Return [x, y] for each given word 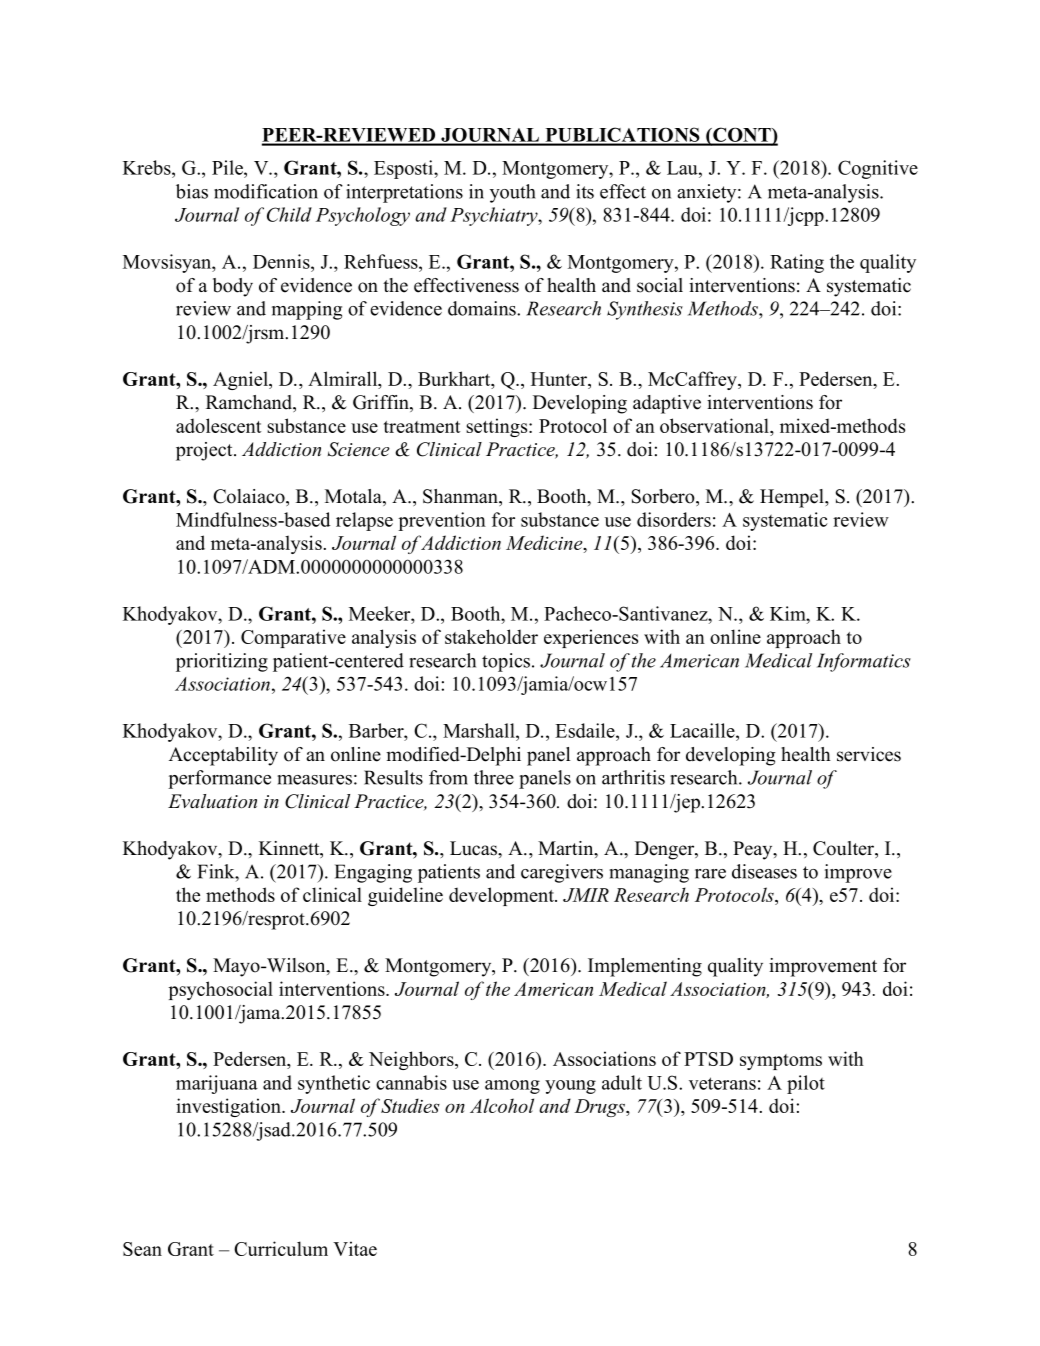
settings [498, 427]
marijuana [217, 1084]
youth [513, 193]
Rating [797, 263]
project [205, 451]
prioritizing [222, 662]
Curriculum [281, 1248]
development [502, 896]
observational [715, 425]
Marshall [480, 730]
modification [266, 191]
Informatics [864, 662]
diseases [764, 871]
